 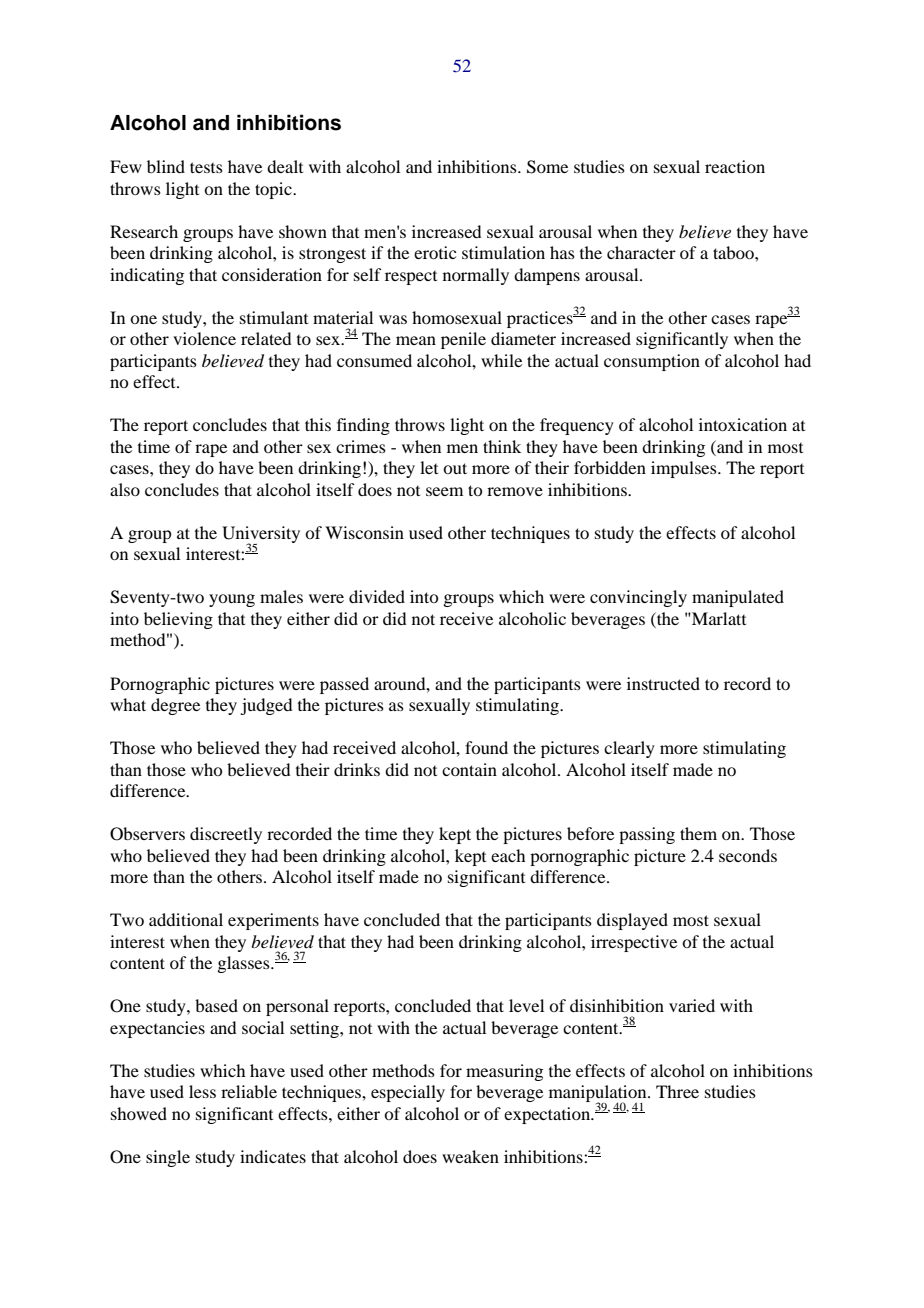 I want to click on tests, so click(x=206, y=167).
